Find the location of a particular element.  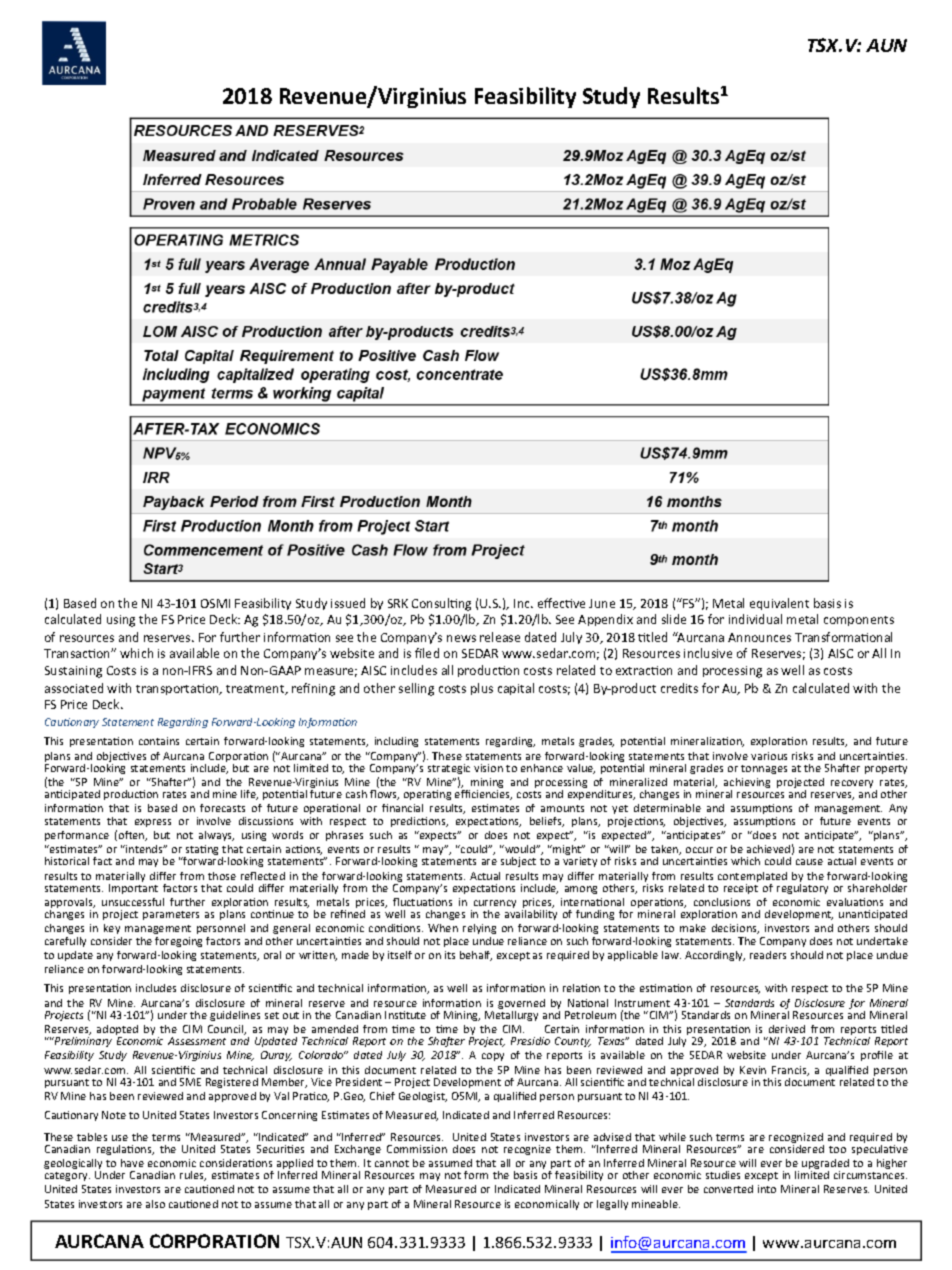

legally is located at coordinates (612, 1205).
